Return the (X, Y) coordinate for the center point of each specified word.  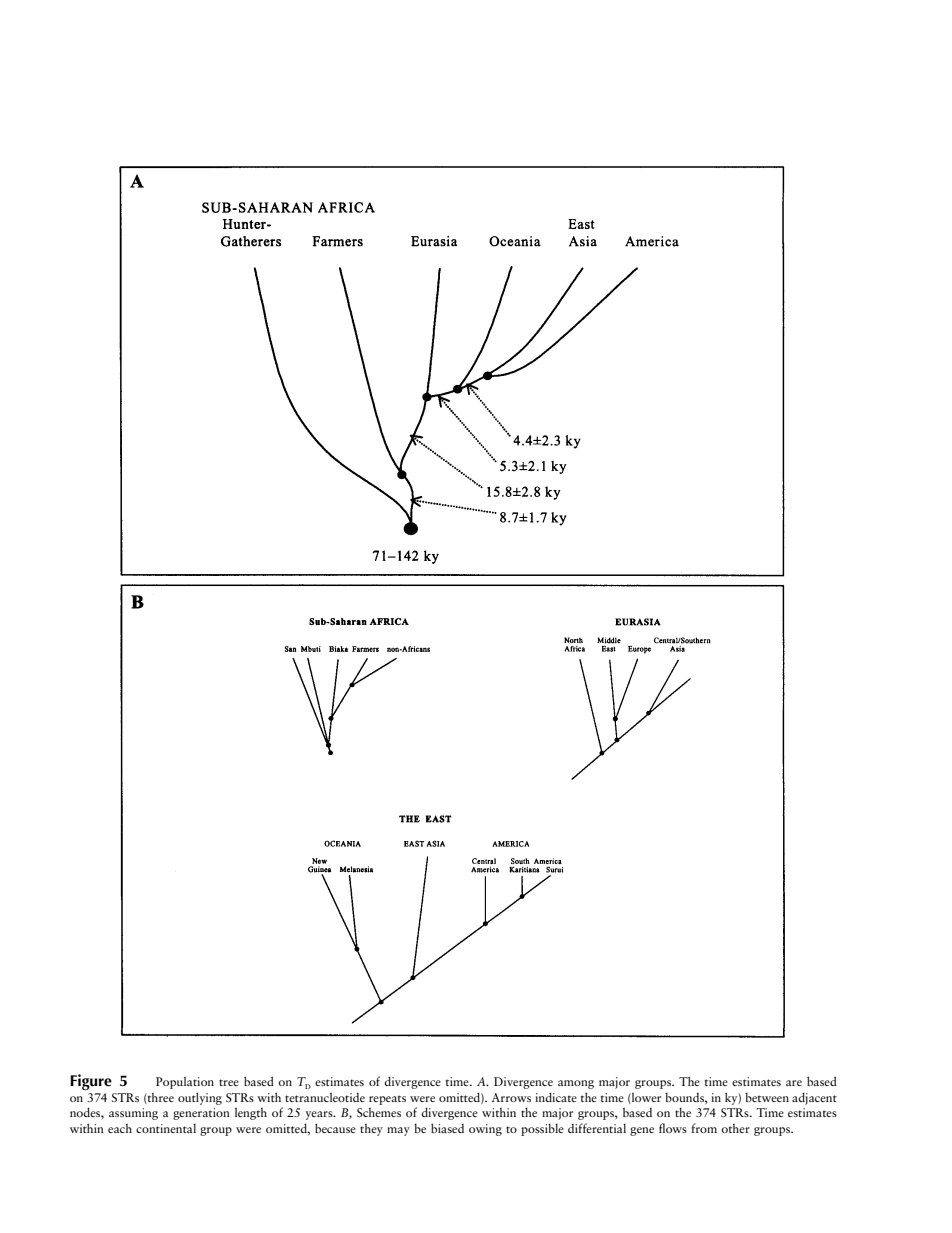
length (251, 1113)
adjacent (814, 1098)
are (794, 1083)
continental (166, 1128)
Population (185, 1082)
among (576, 1084)
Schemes (379, 1112)
